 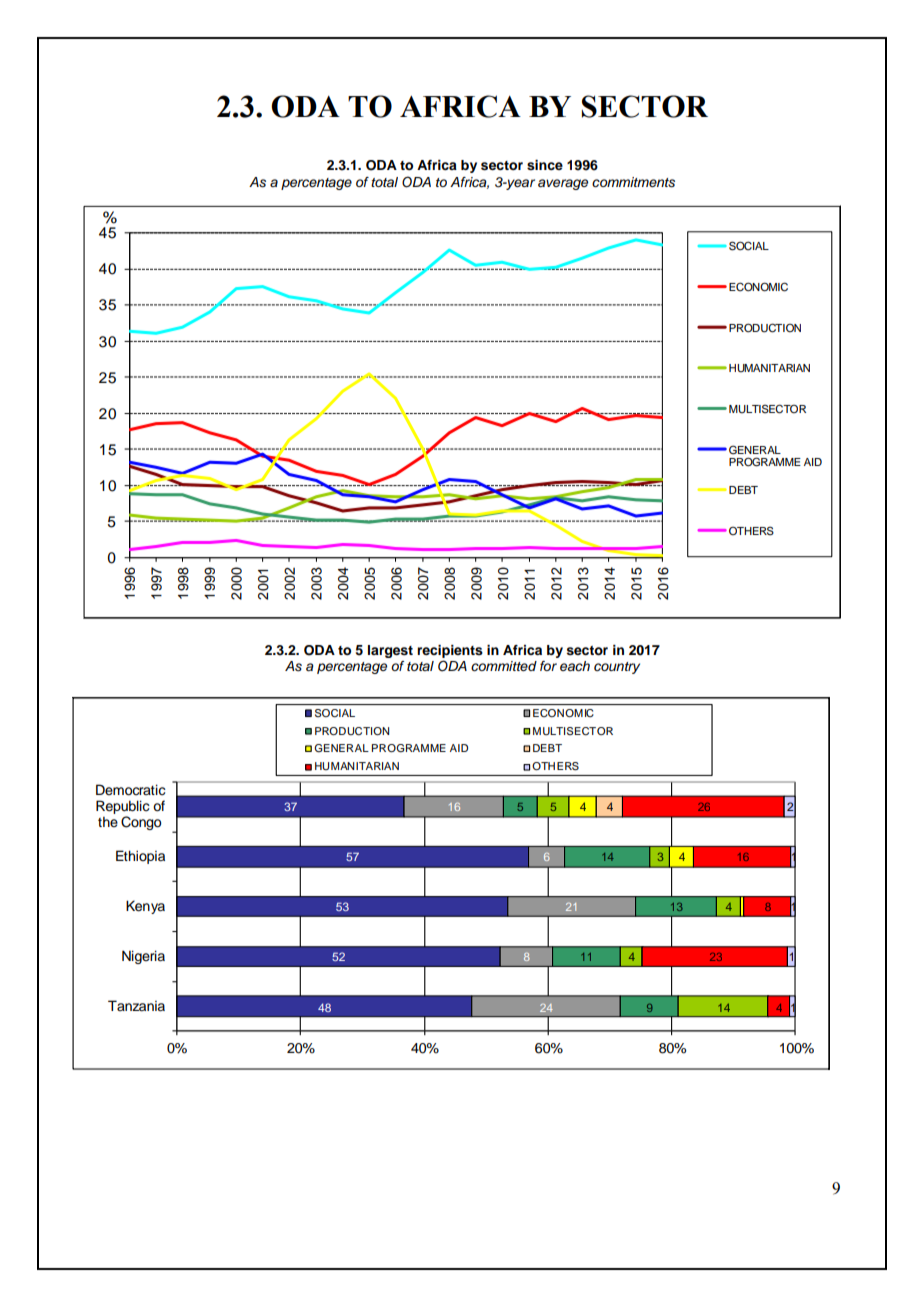 What do you see at coordinates (633, 182) in the page?
I see `commitments` at bounding box center [633, 182].
